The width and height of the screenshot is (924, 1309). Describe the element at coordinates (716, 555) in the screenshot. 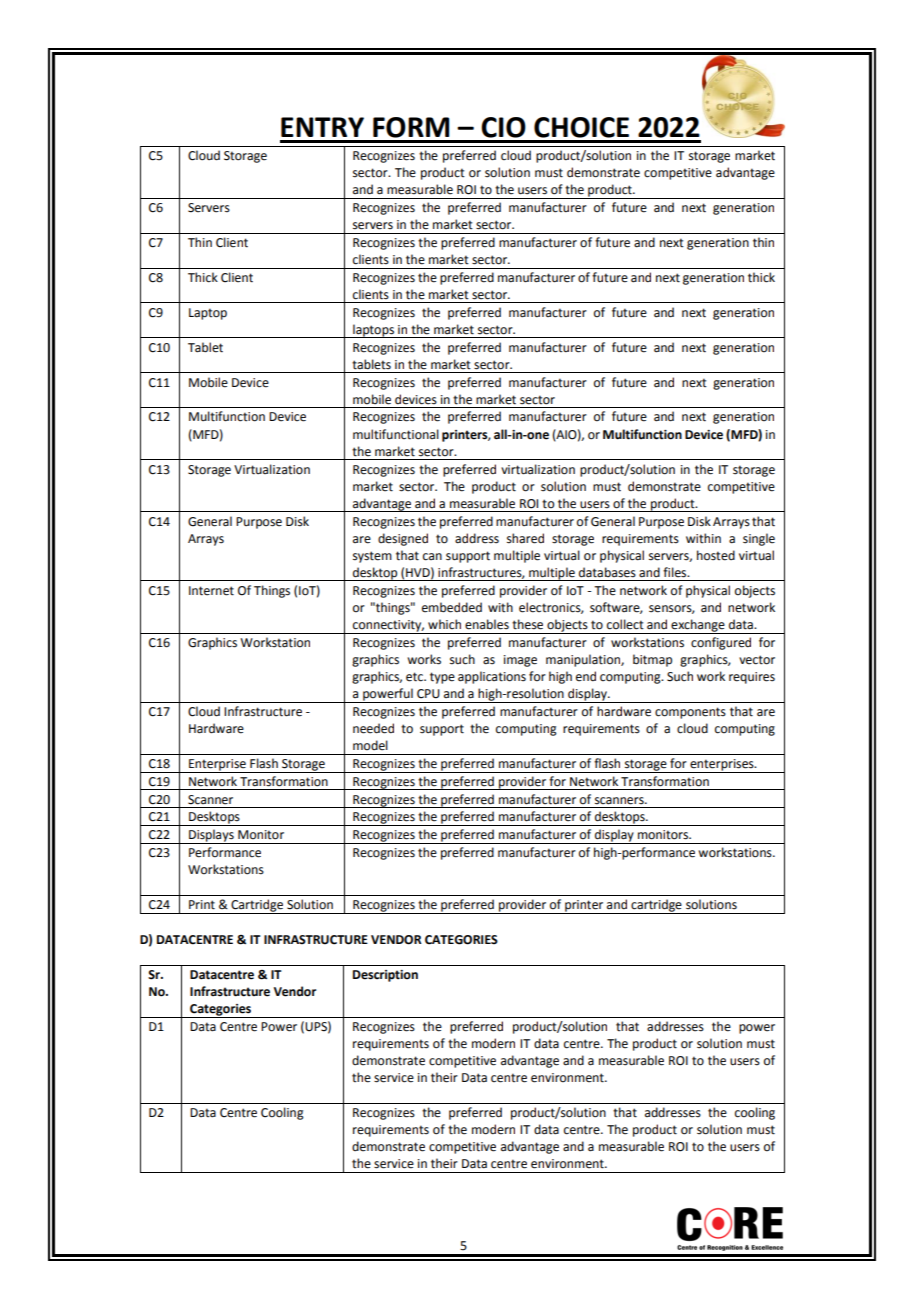

I see `hosted` at that location.
